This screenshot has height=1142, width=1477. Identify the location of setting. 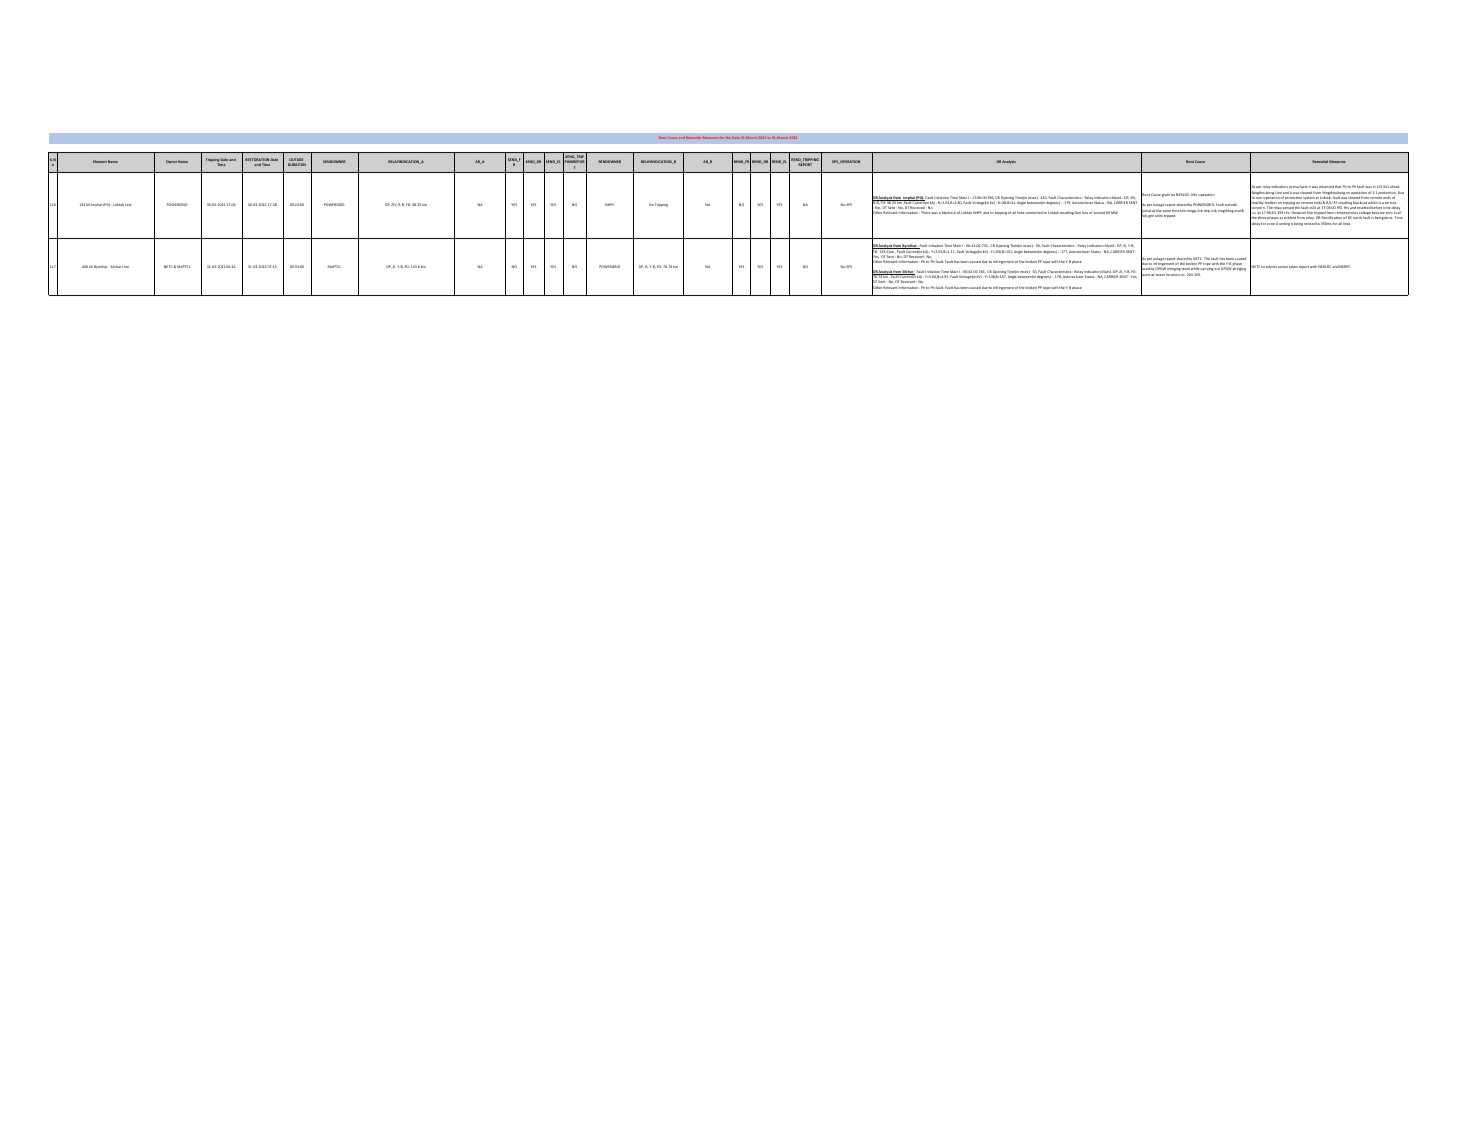
(1284, 224).
